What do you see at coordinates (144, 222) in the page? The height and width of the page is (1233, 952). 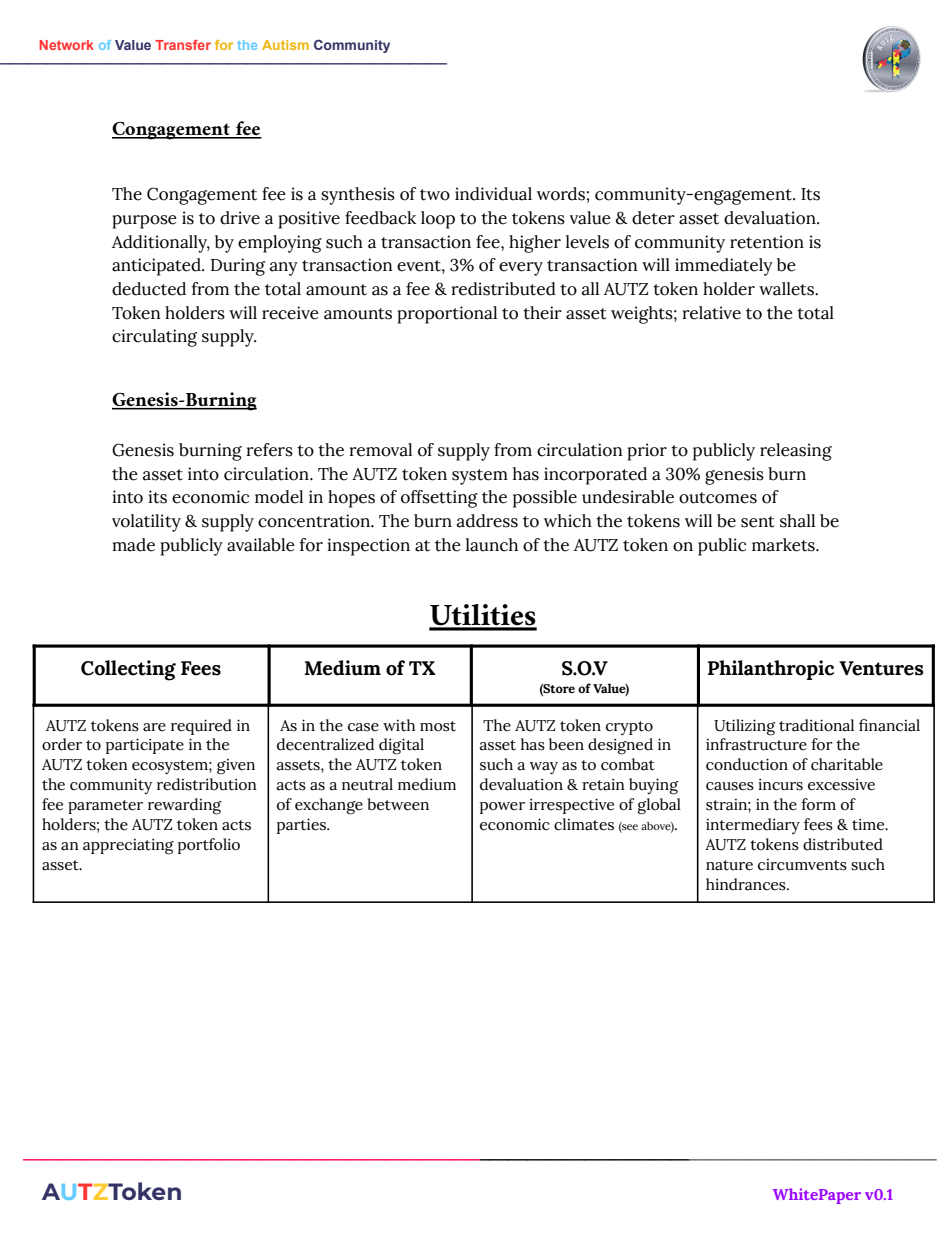 I see `purpose` at bounding box center [144, 222].
